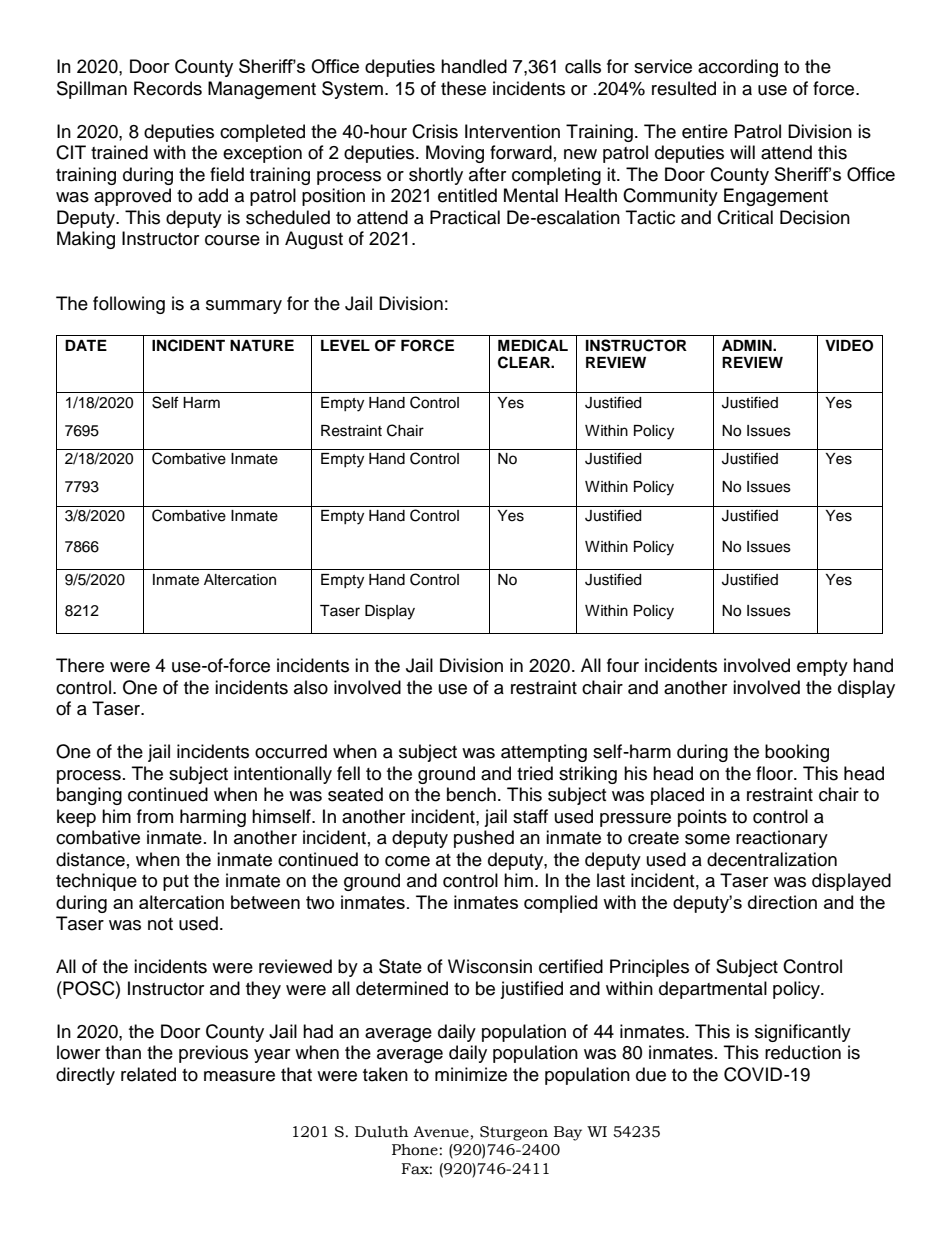 Image resolution: width=952 pixels, height=1233 pixels. I want to click on following, so click(129, 305).
